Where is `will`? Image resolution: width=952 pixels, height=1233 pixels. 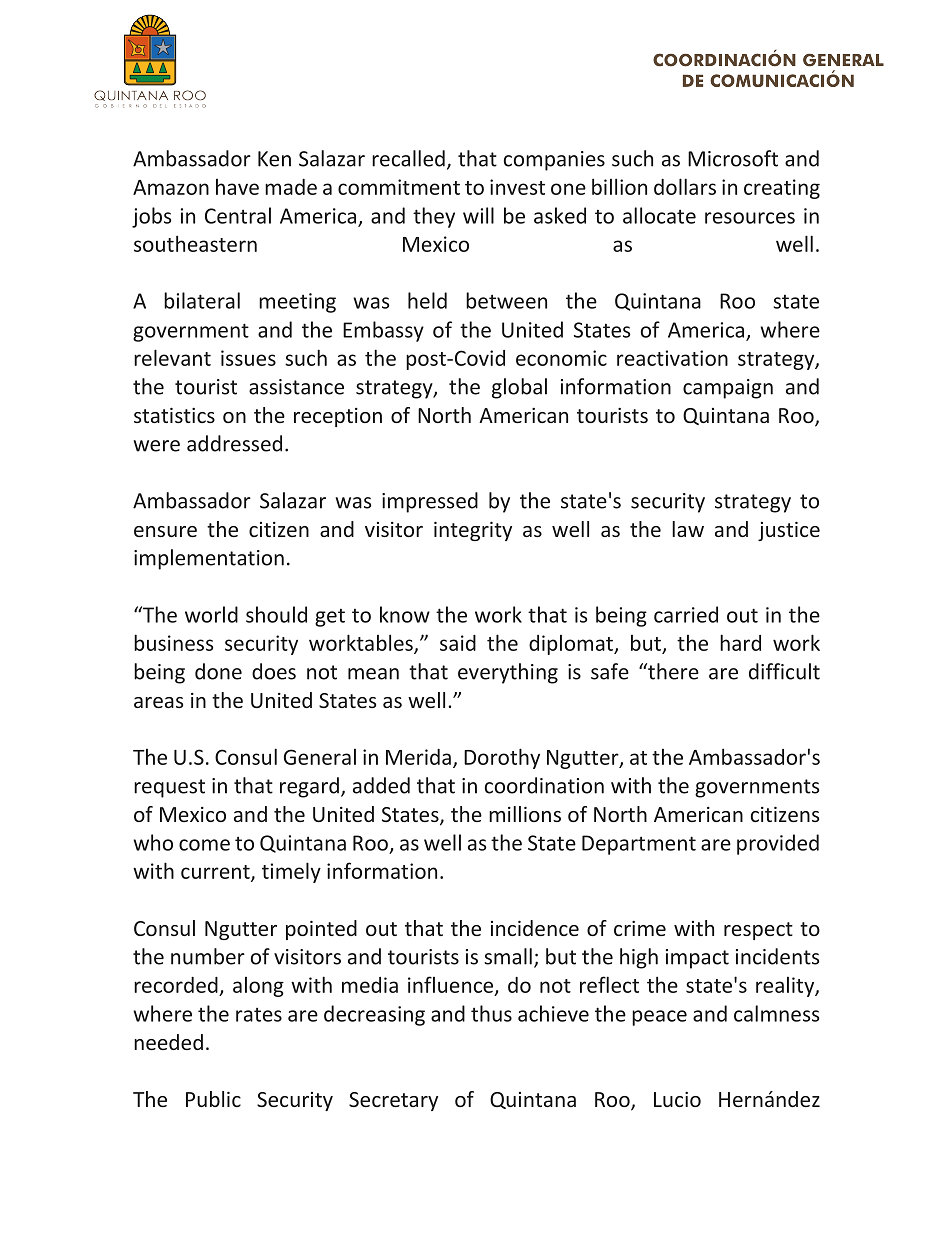 will is located at coordinates (478, 215).
